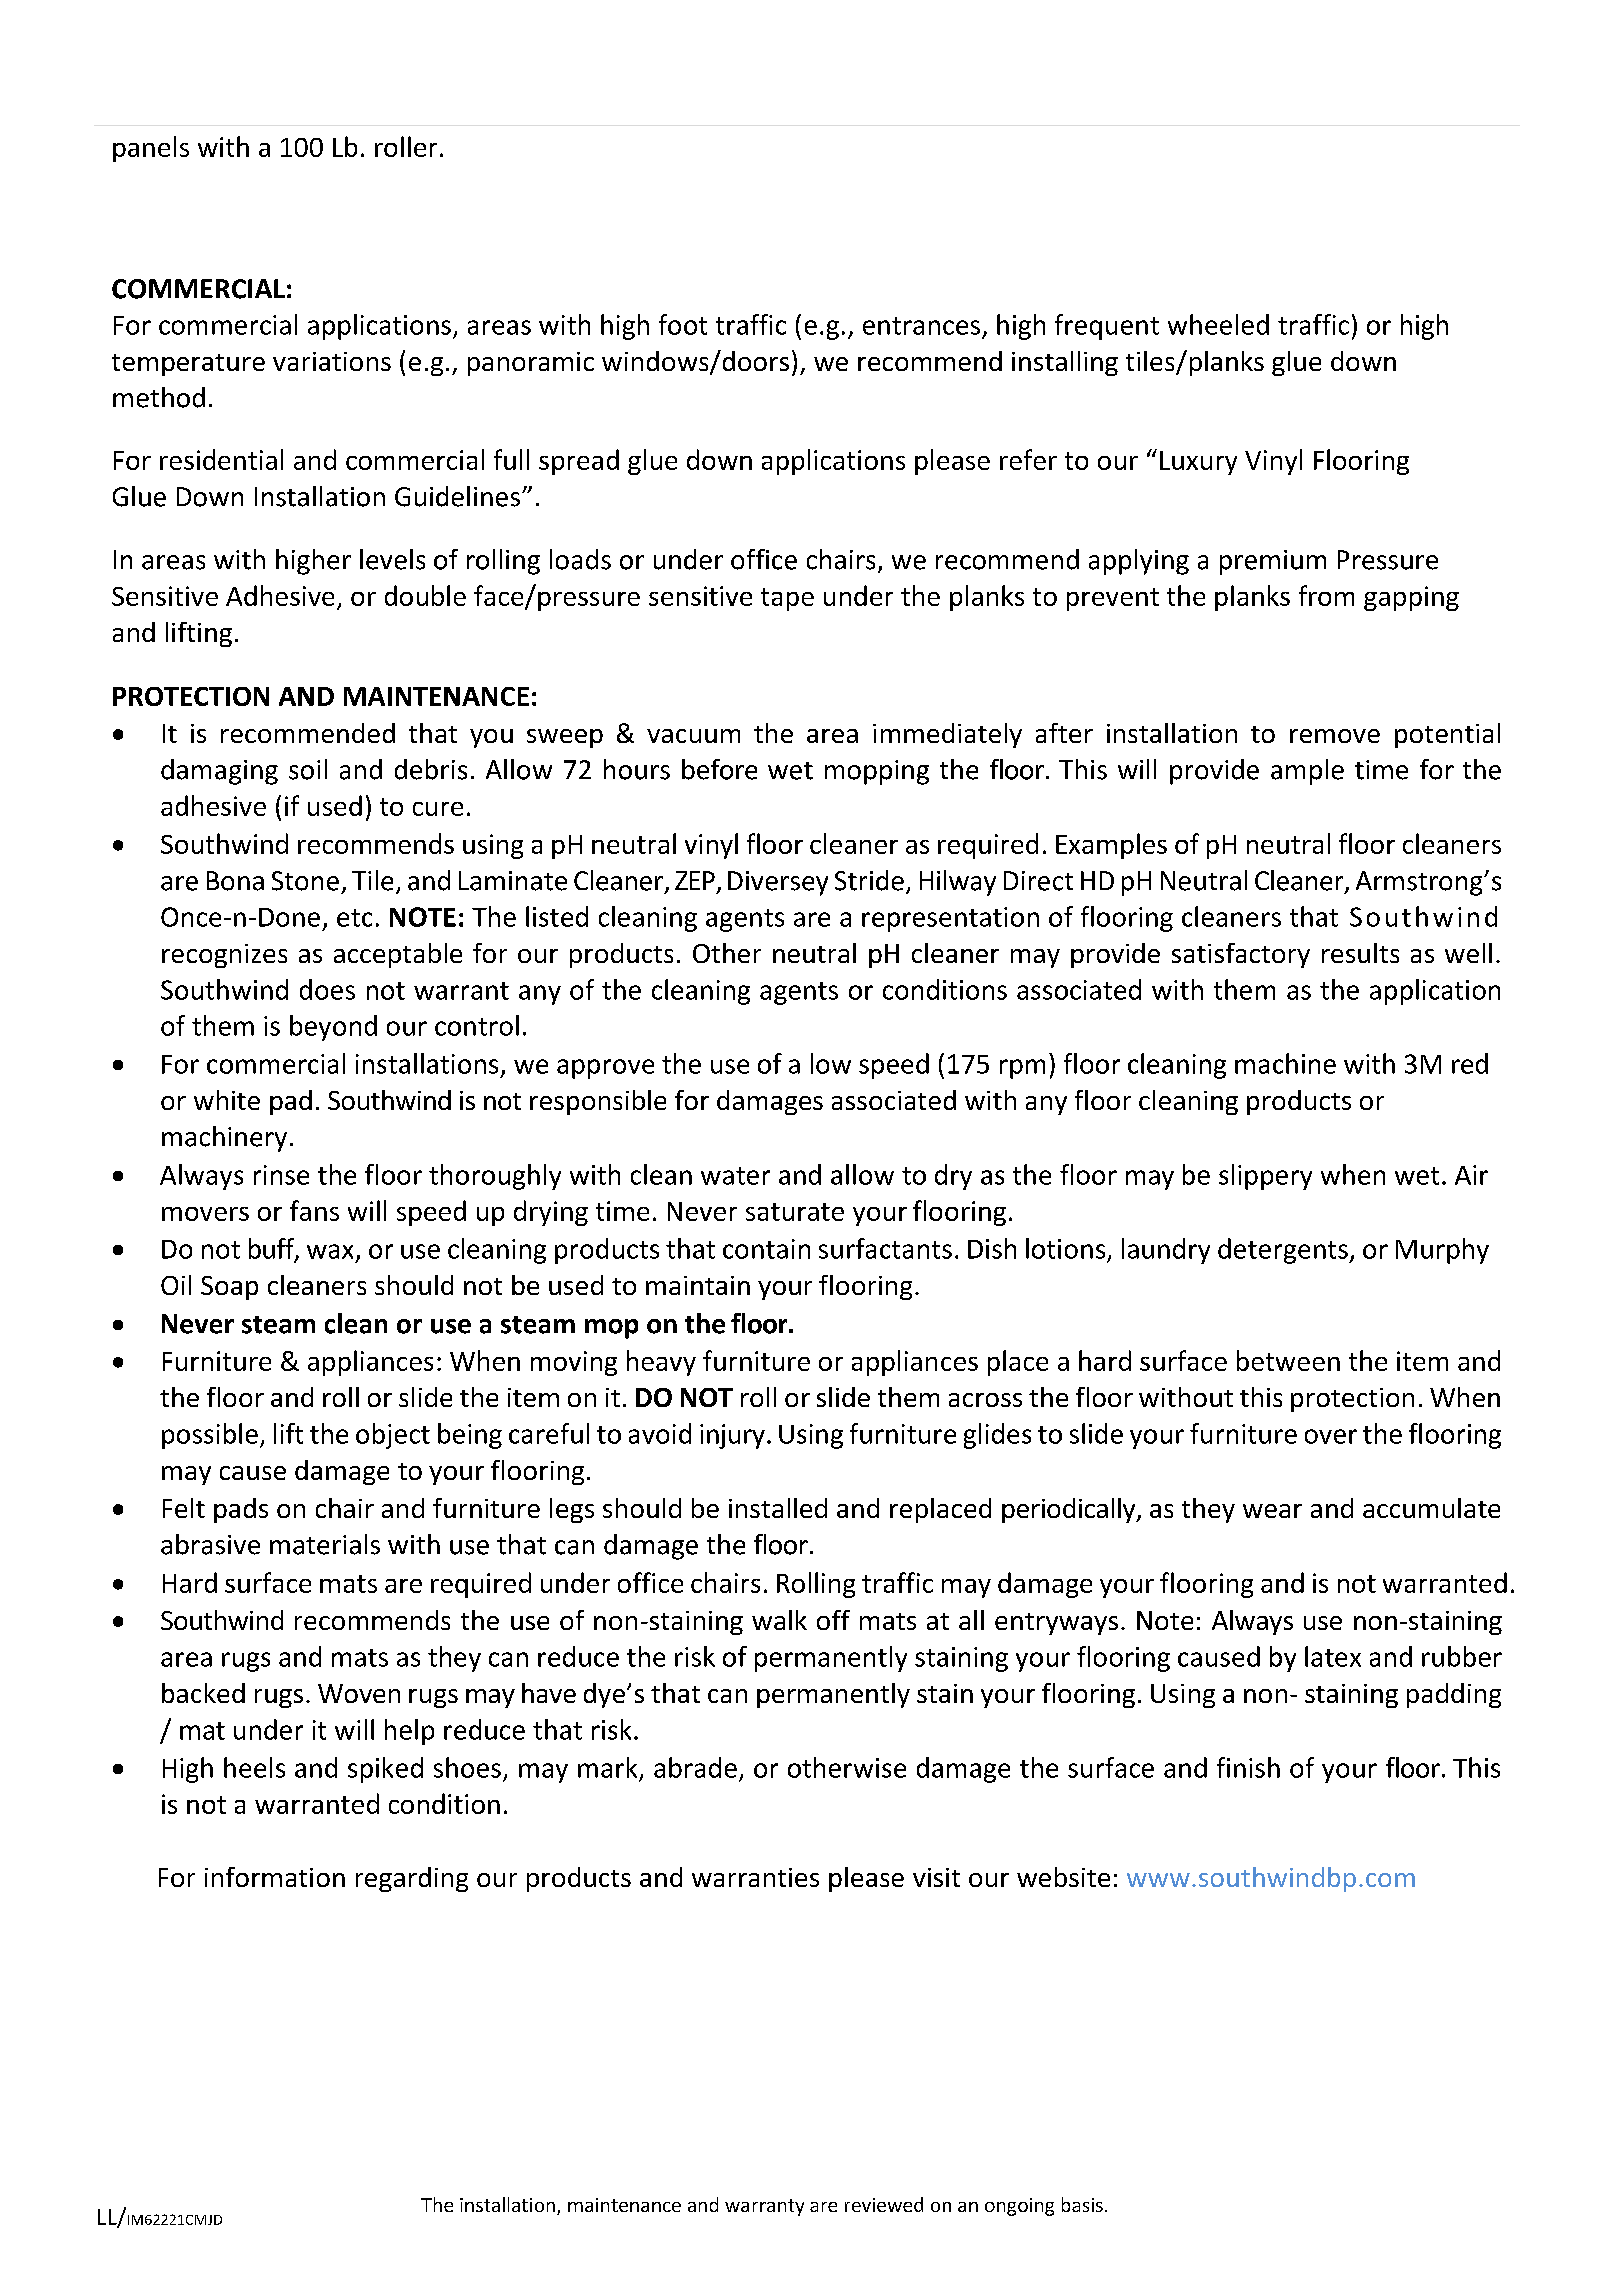 The image size is (1613, 2281). Describe the element at coordinates (1360, 953) in the document. I see `results` at that location.
